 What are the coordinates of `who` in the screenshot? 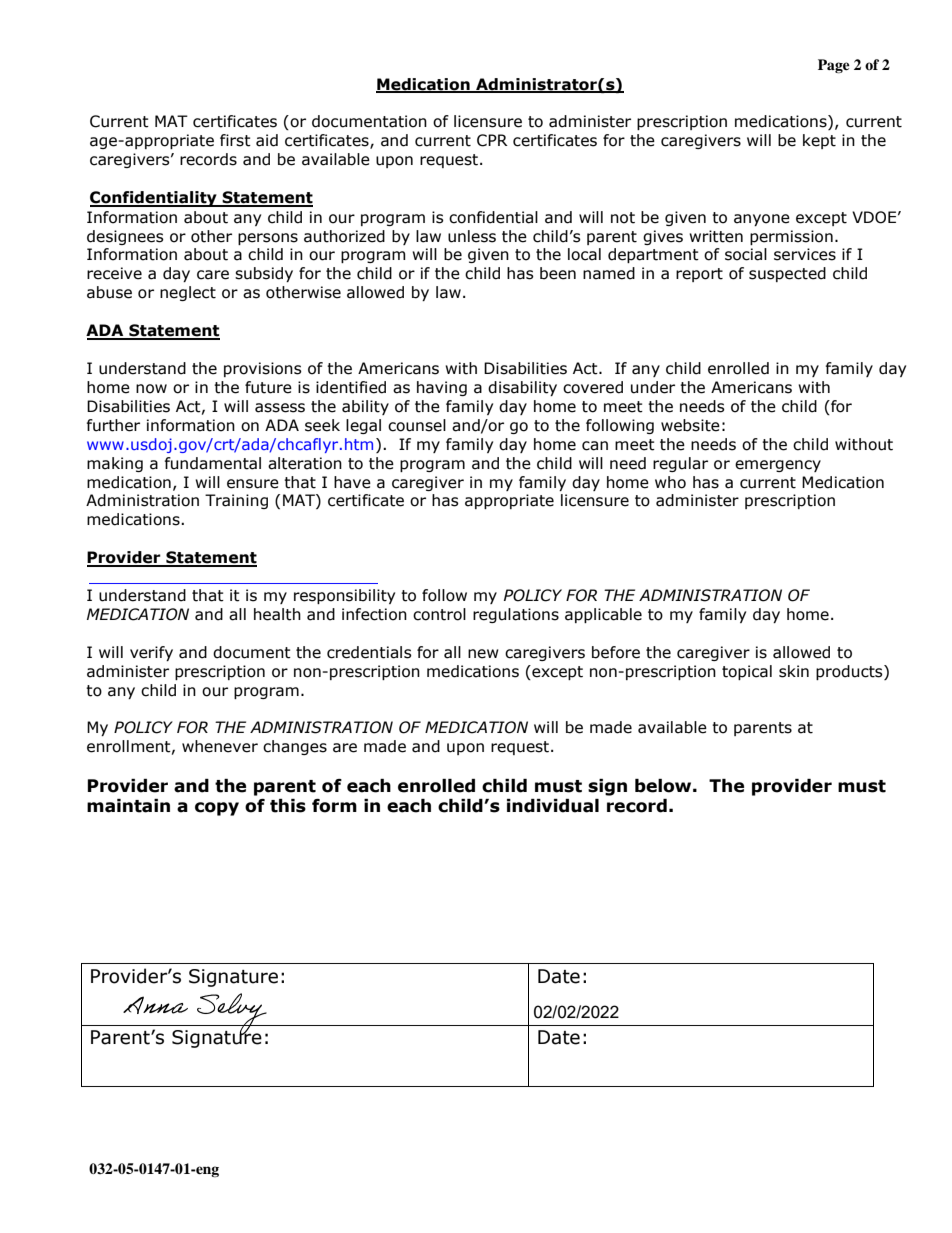 It's located at (670, 482).
